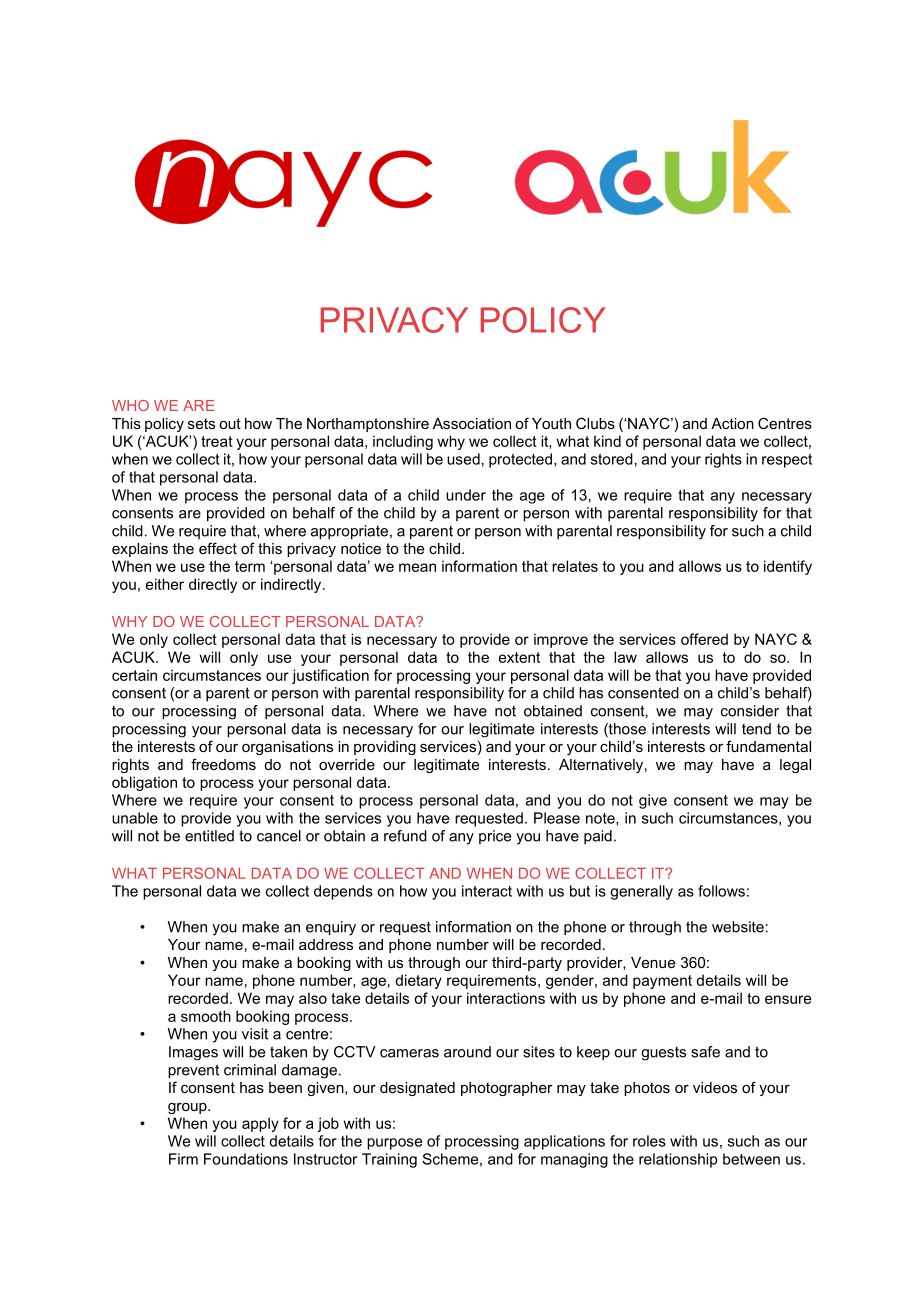  I want to click on follows, so click(721, 891).
